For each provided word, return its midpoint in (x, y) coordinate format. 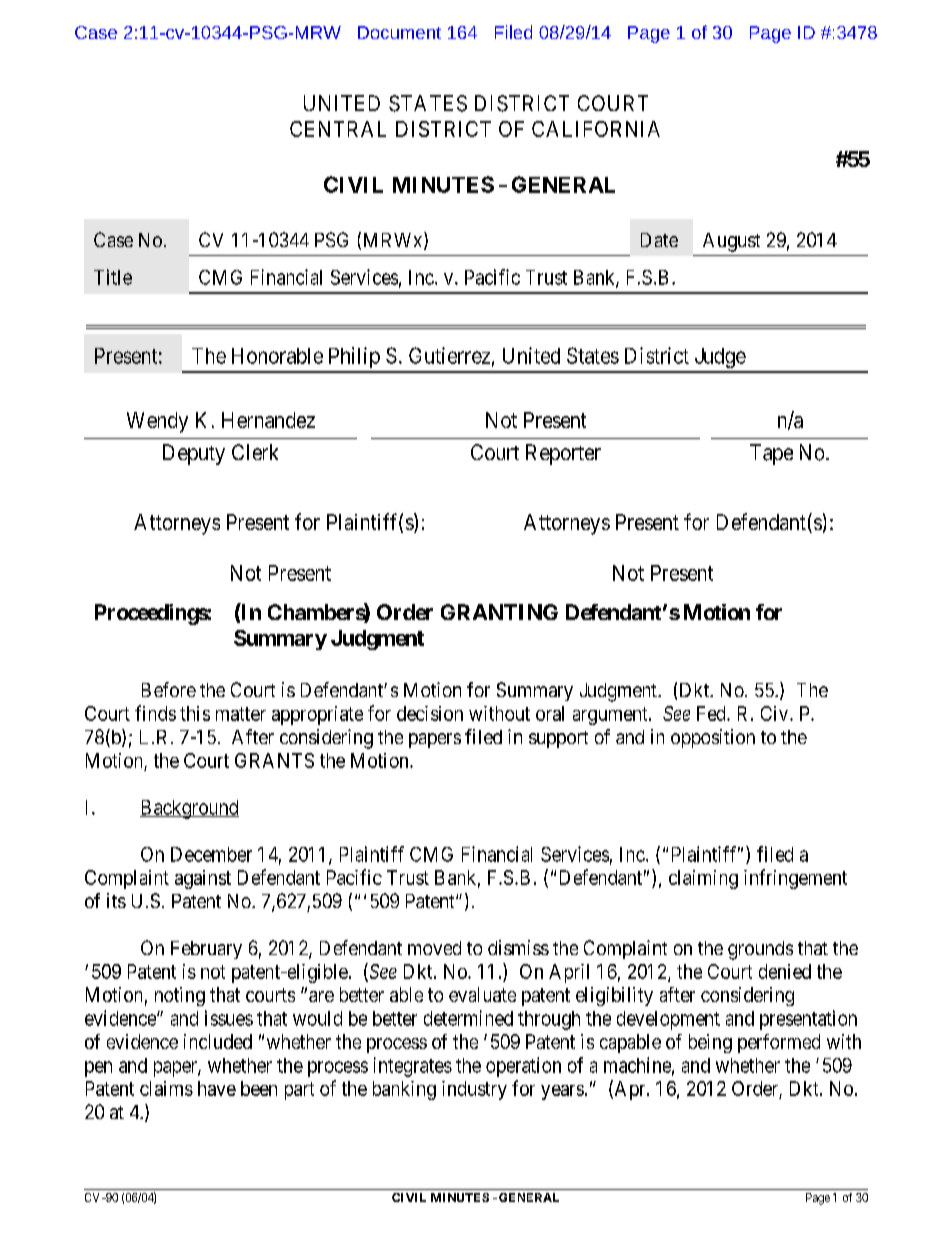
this (195, 713)
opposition (713, 738)
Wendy (157, 422)
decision (430, 713)
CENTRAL (338, 129)
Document (399, 32)
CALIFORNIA (596, 129)
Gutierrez (449, 355)
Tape (771, 454)
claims (166, 1088)
